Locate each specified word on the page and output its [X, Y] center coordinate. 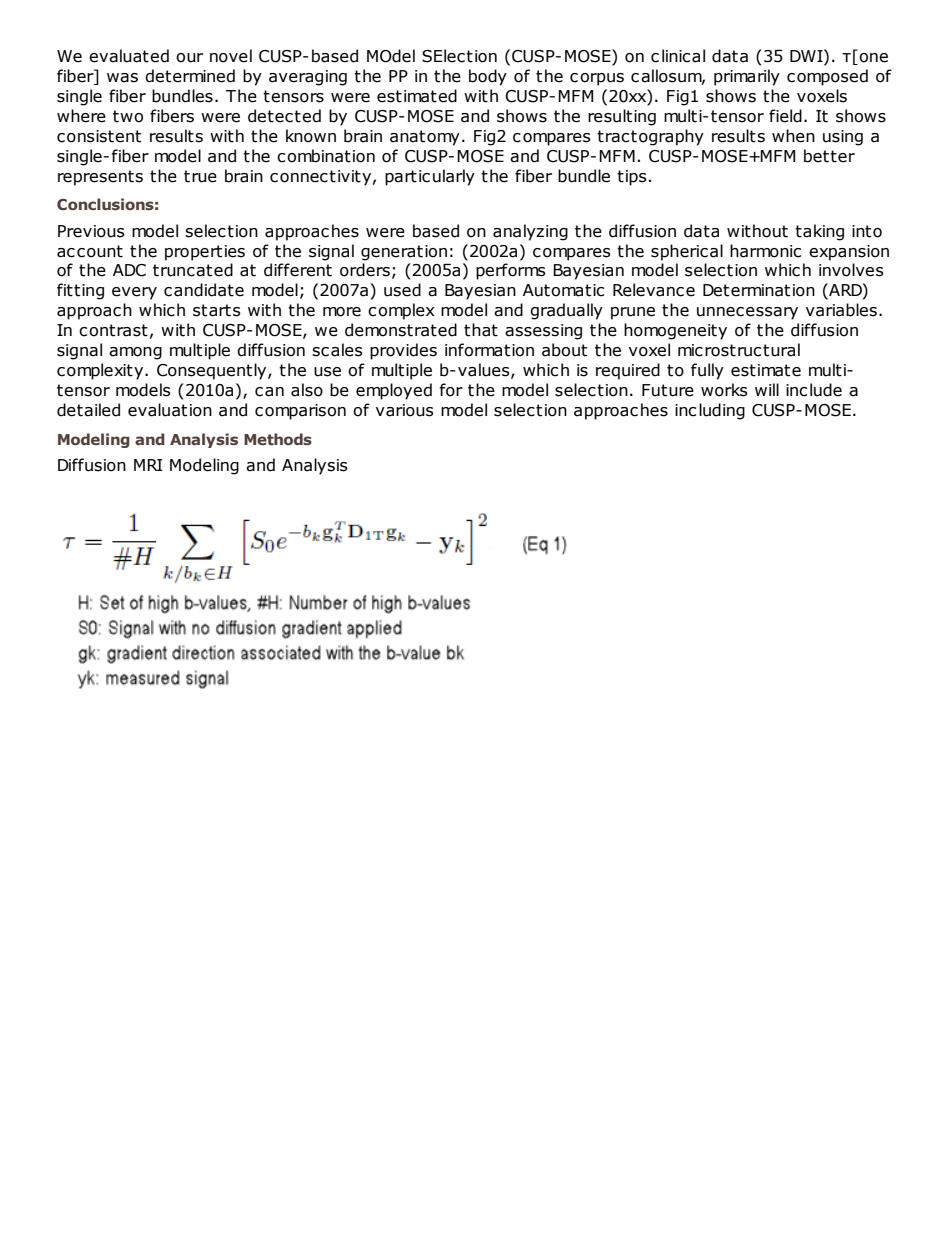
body [488, 77]
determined [190, 76]
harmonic [765, 251]
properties [205, 253]
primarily [747, 77]
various [405, 410]
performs [511, 271]
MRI [148, 465]
